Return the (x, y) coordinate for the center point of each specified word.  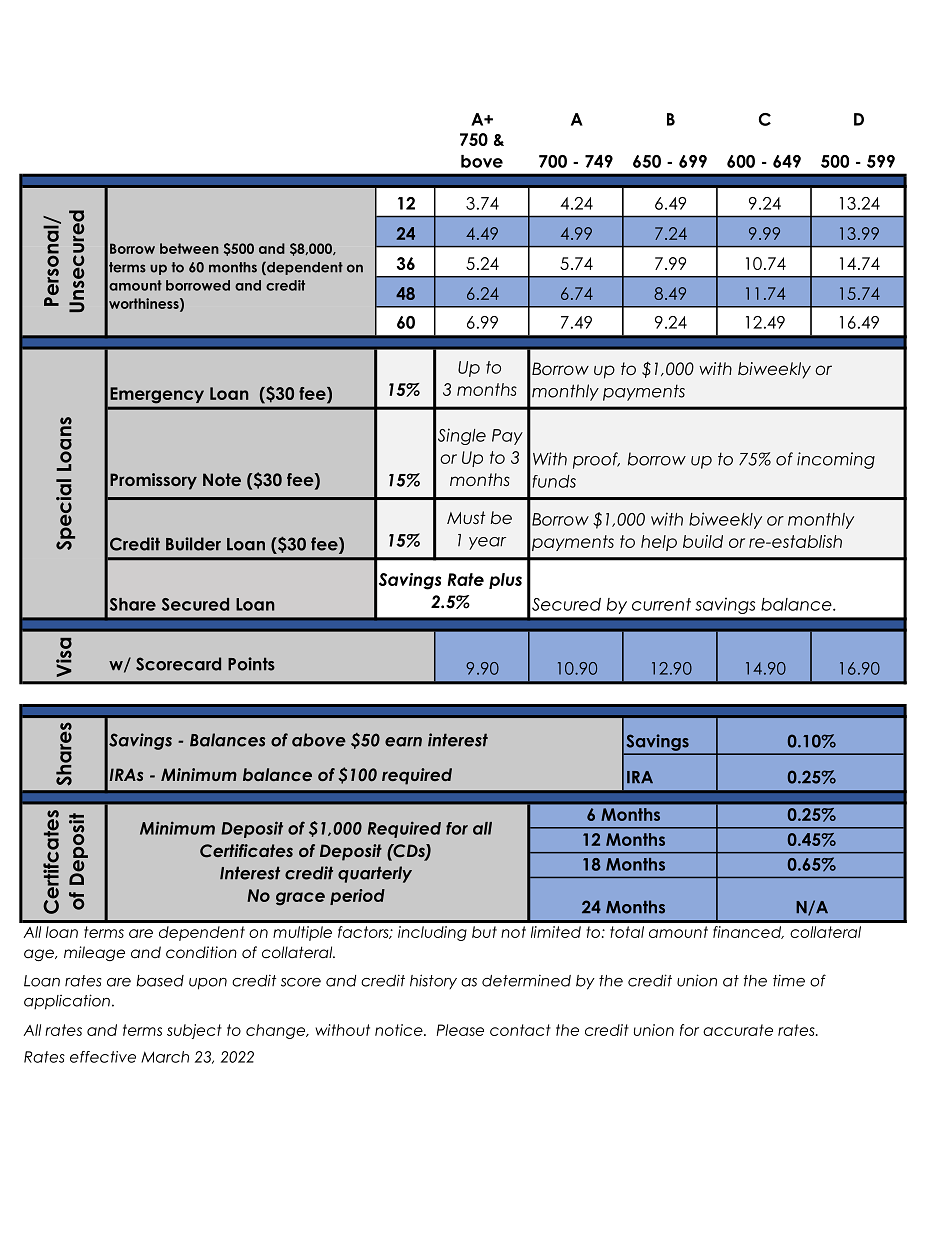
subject (194, 1031)
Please (460, 1030)
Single (462, 436)
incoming (836, 460)
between (189, 248)
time (789, 980)
